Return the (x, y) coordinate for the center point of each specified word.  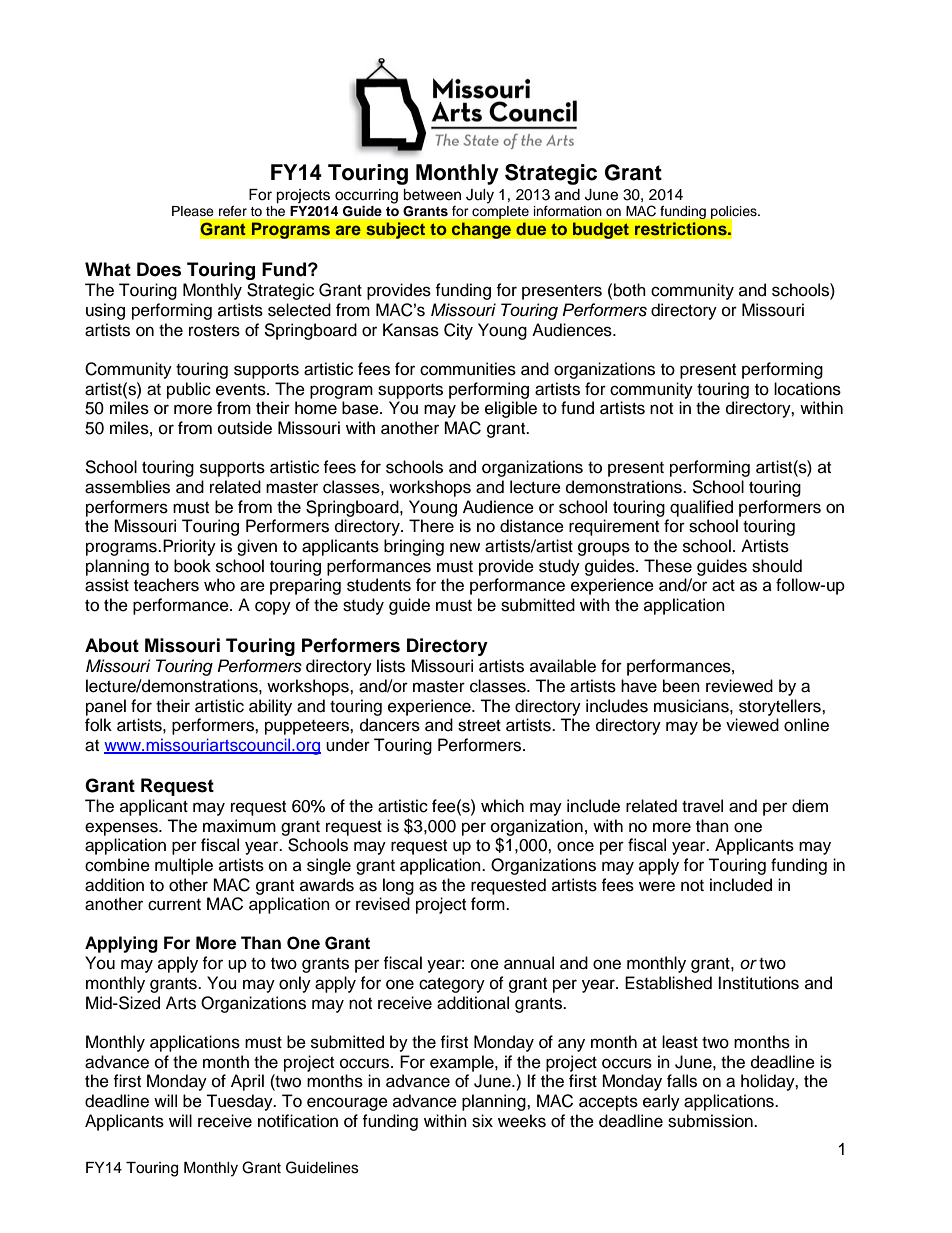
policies (734, 213)
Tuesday (240, 1102)
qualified (701, 508)
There (431, 526)
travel (702, 806)
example (463, 1063)
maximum (239, 826)
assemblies (127, 487)
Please (193, 211)
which (502, 806)
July (480, 196)
